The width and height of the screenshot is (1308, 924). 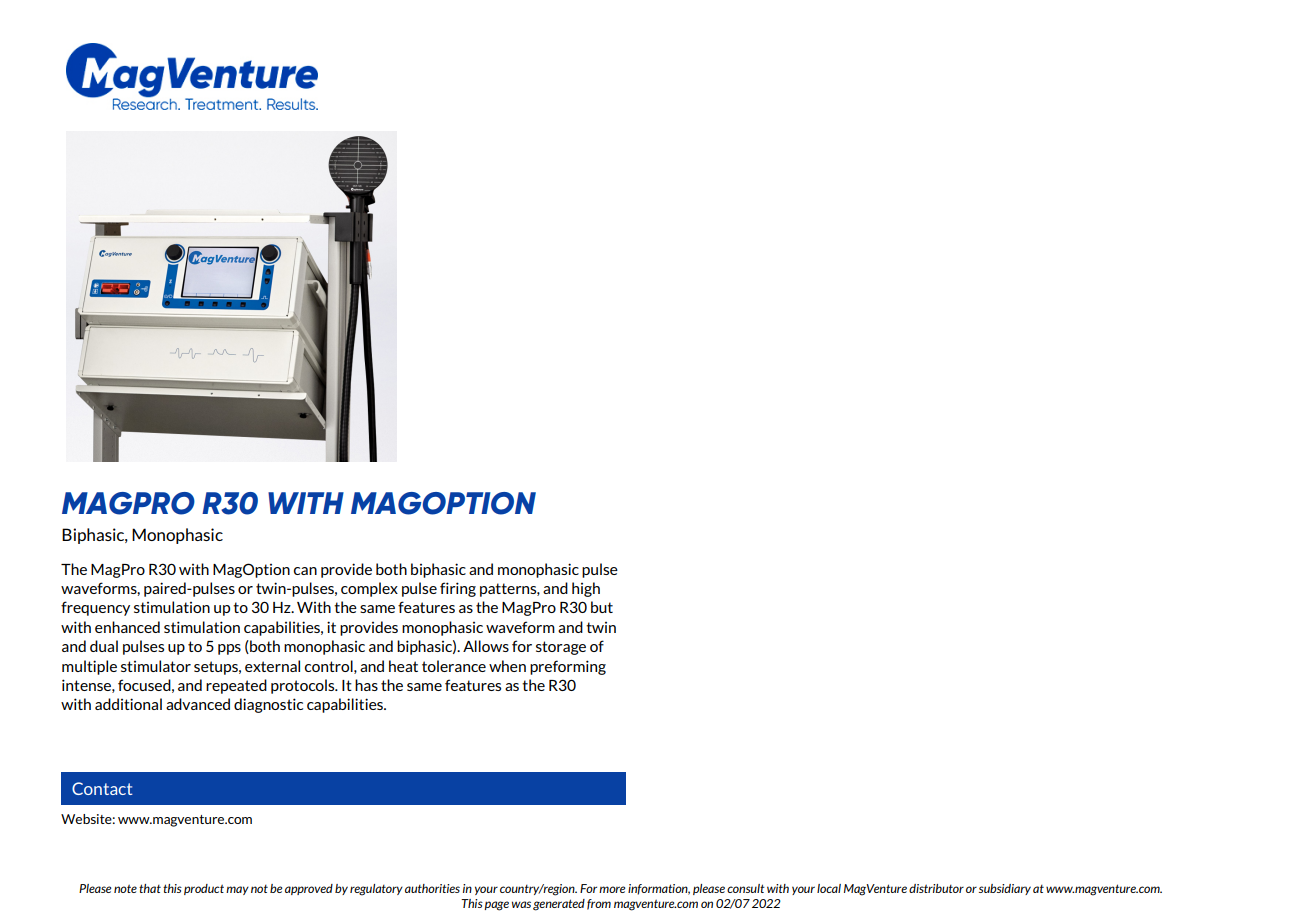 What do you see at coordinates (612, 889) in the screenshot?
I see `more` at bounding box center [612, 889].
